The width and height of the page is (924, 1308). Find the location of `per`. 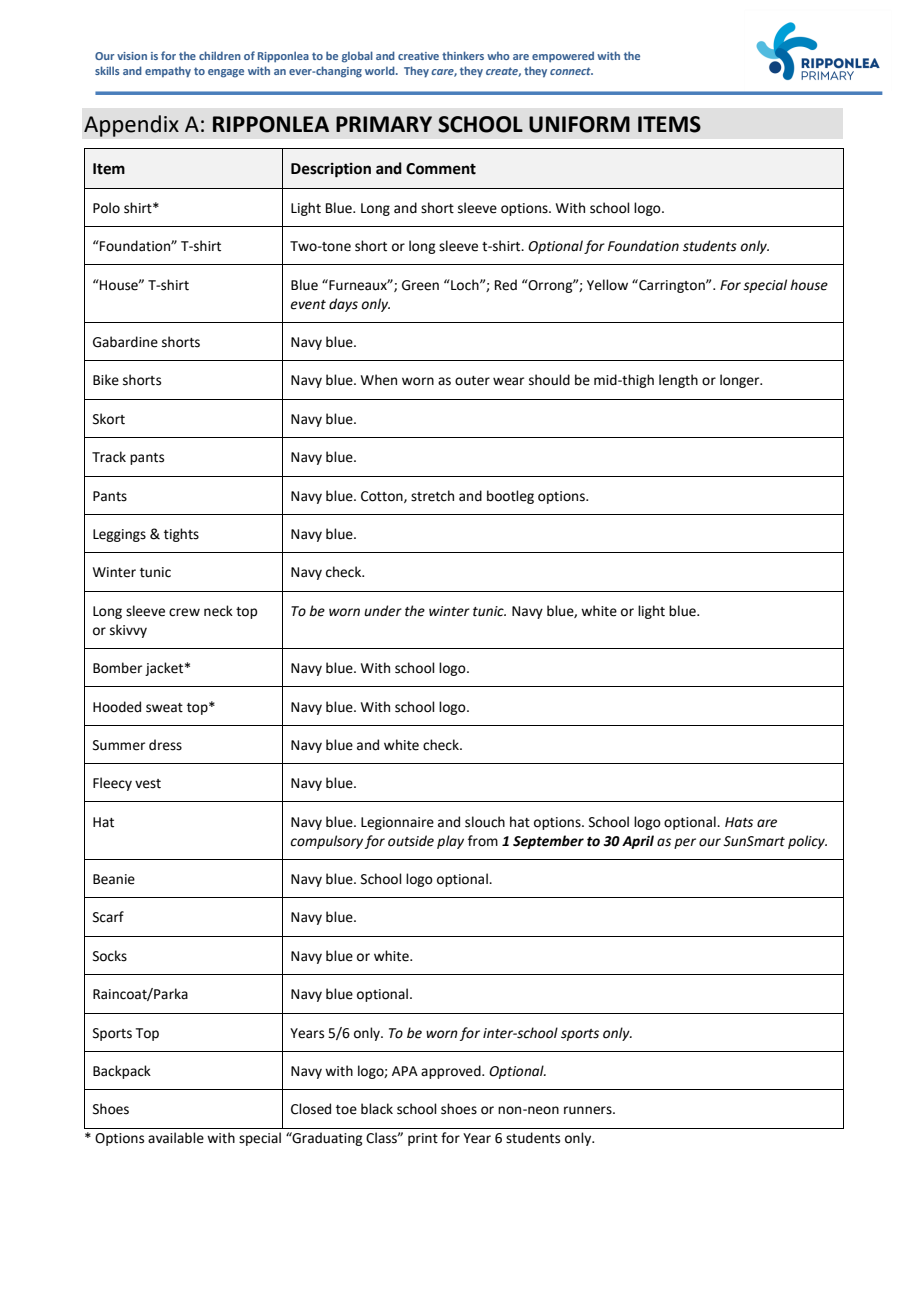

per is located at coordinates (685, 843).
